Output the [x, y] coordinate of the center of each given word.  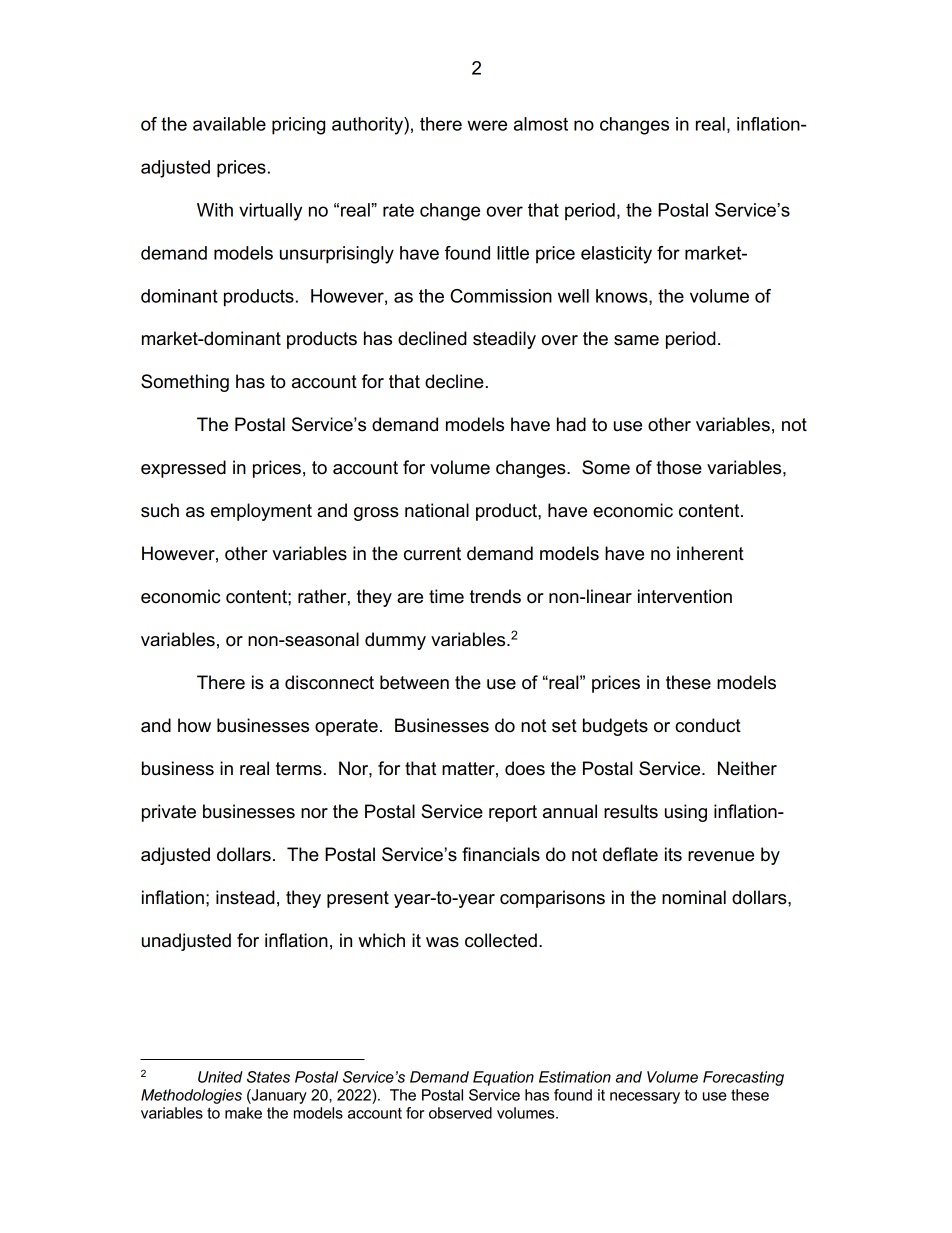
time [446, 596]
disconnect [329, 682]
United [220, 1077]
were [487, 125]
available [229, 124]
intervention [685, 596]
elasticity [616, 255]
